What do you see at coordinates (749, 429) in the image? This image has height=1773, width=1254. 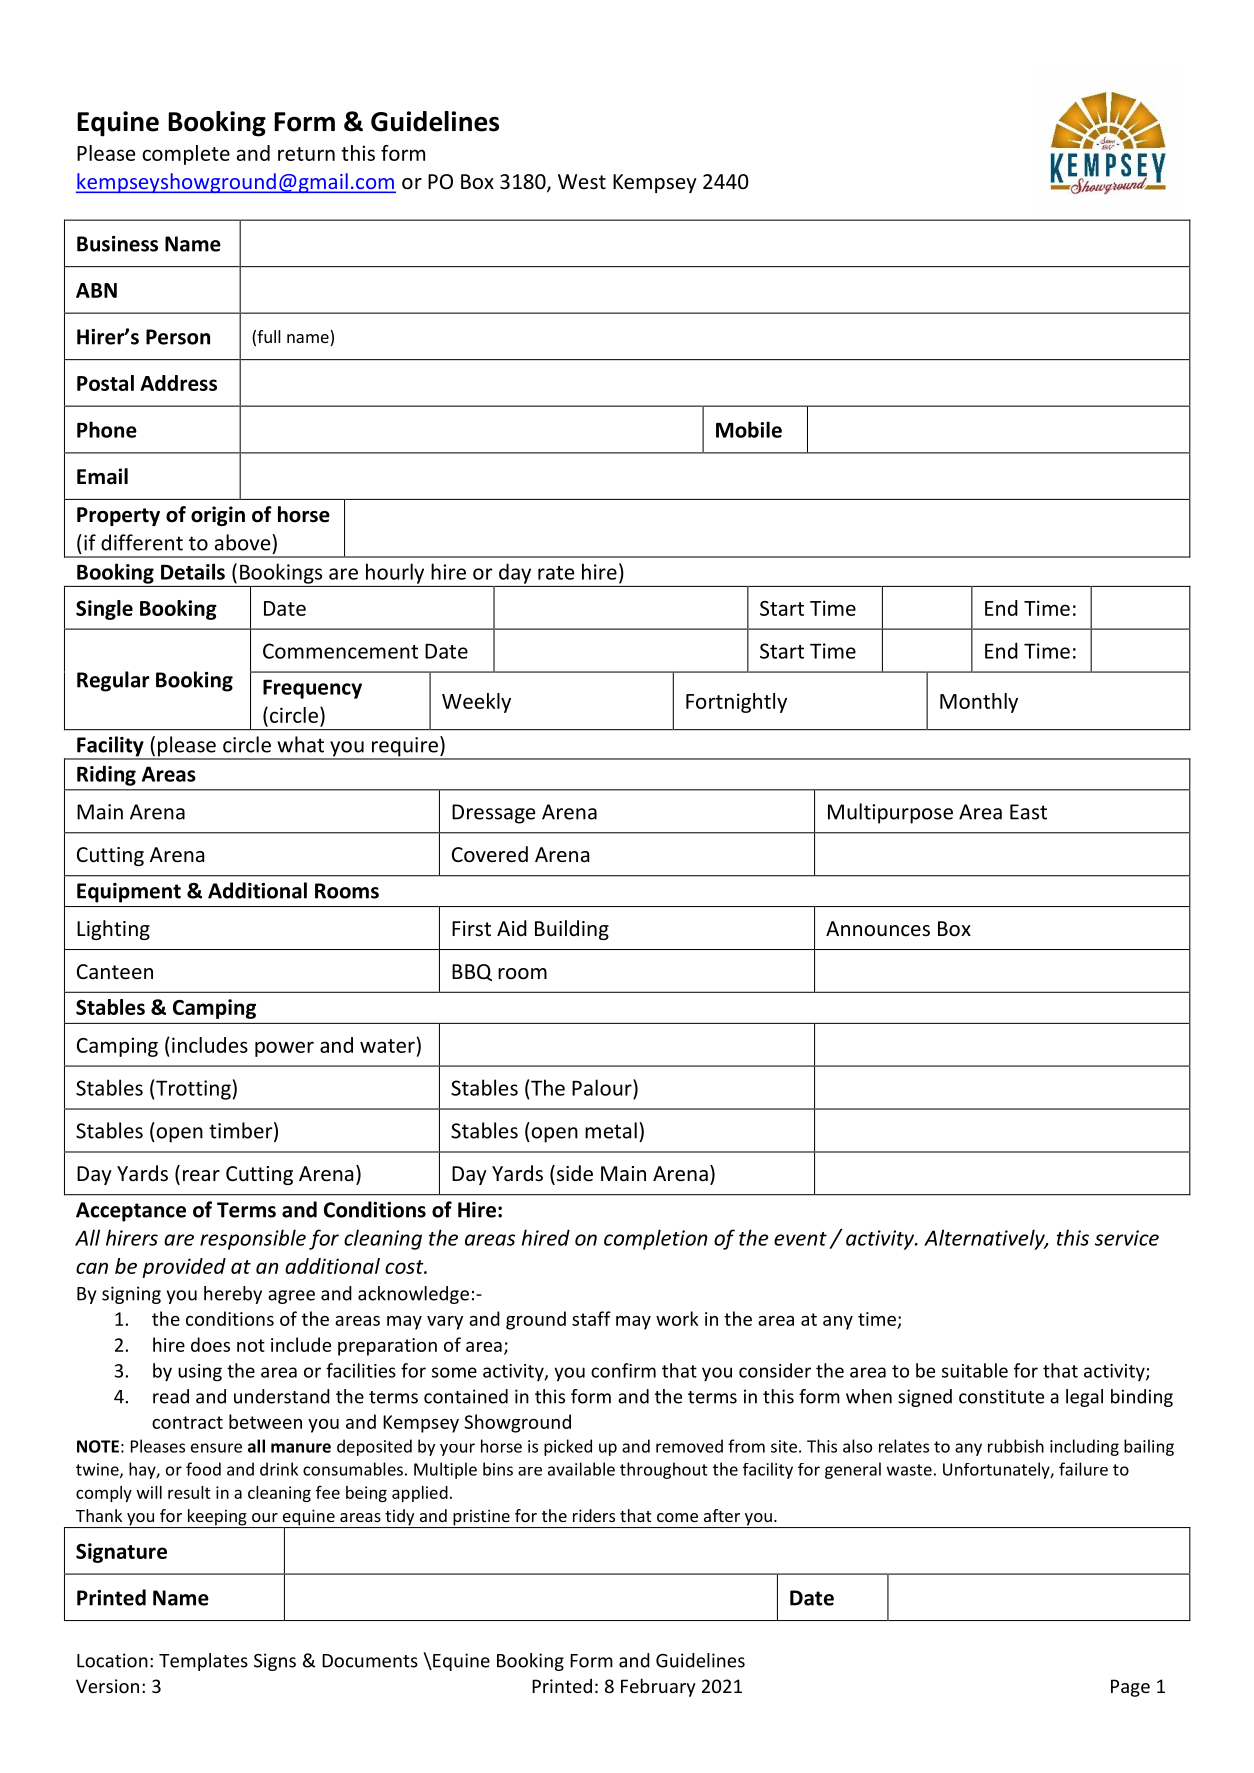 I see `Mobile` at bounding box center [749, 429].
